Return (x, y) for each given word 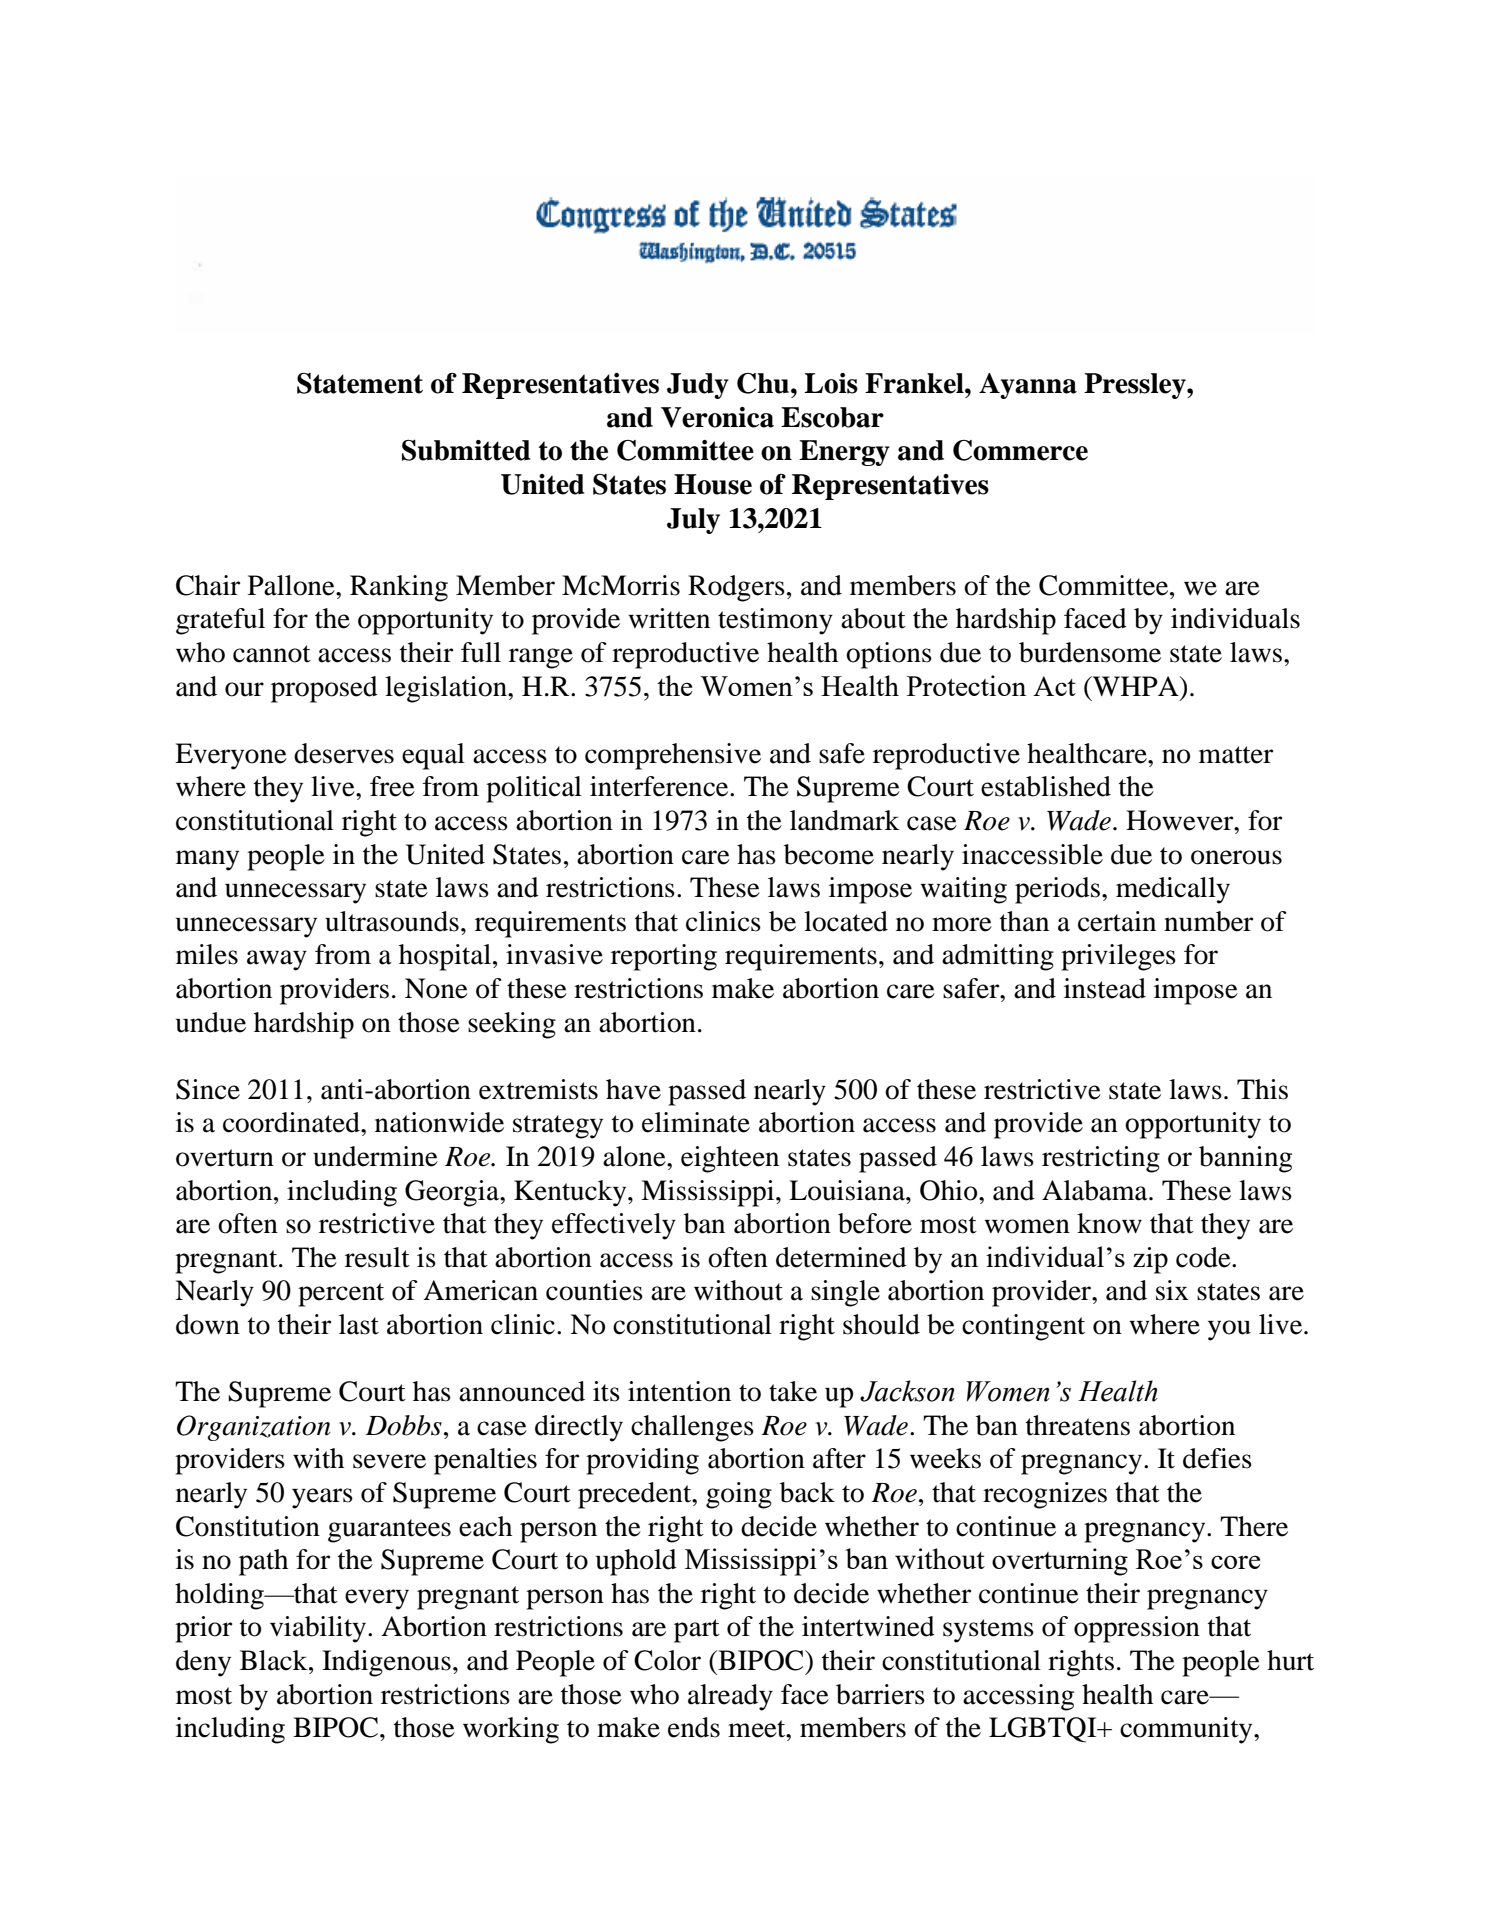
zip (1150, 1260)
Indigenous (386, 1663)
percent (341, 1295)
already (730, 1697)
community (1187, 1730)
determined (841, 1257)
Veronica (717, 417)
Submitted (466, 450)
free (392, 786)
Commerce (1020, 450)
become (829, 854)
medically (1173, 890)
